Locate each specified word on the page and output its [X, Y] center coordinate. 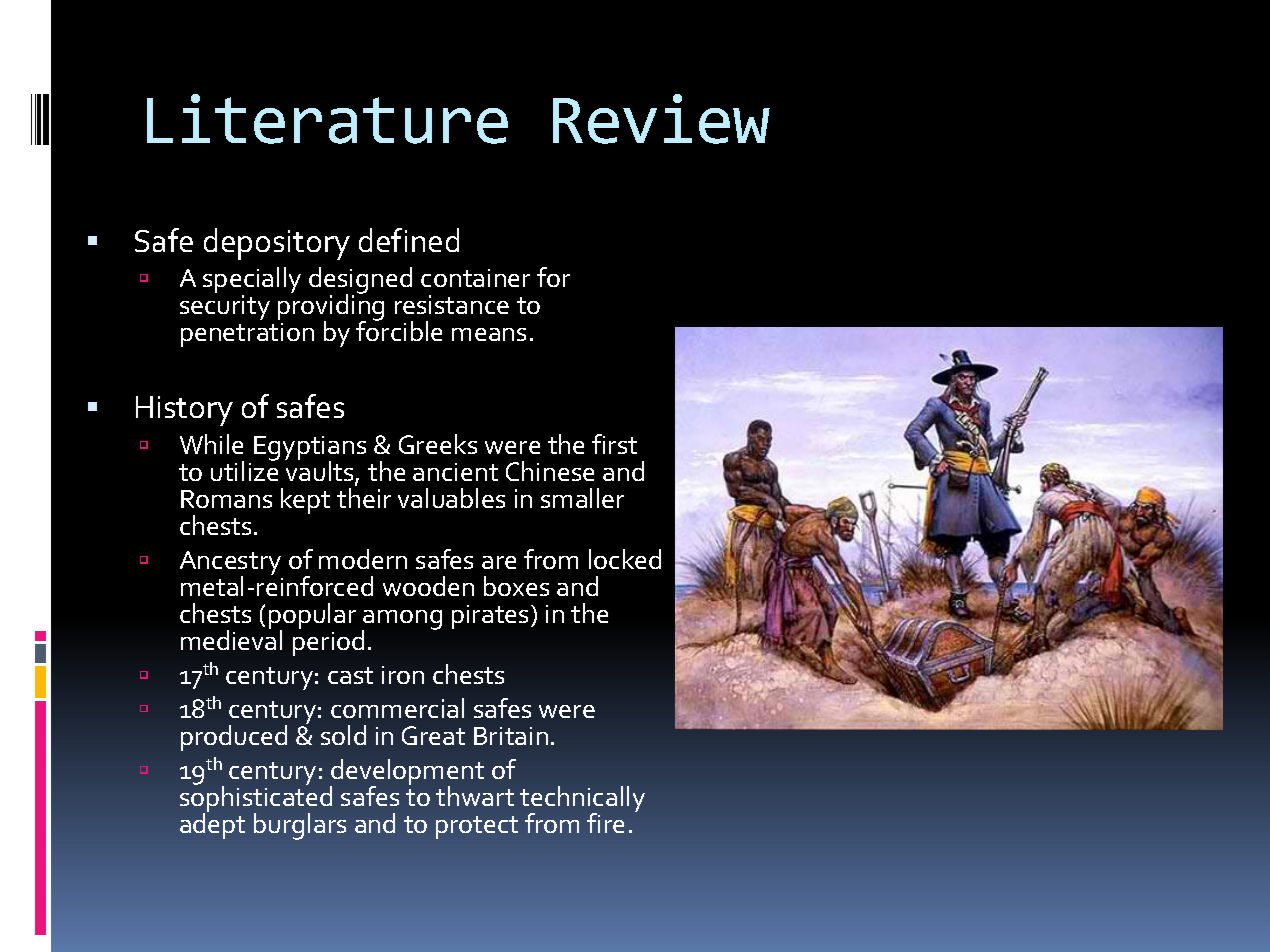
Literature [327, 119]
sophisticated [256, 799]
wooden [428, 586]
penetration [247, 335]
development [407, 773]
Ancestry [230, 564]
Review [661, 119]
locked [625, 559]
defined [409, 240]
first [614, 444]
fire [605, 823]
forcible [399, 330]
